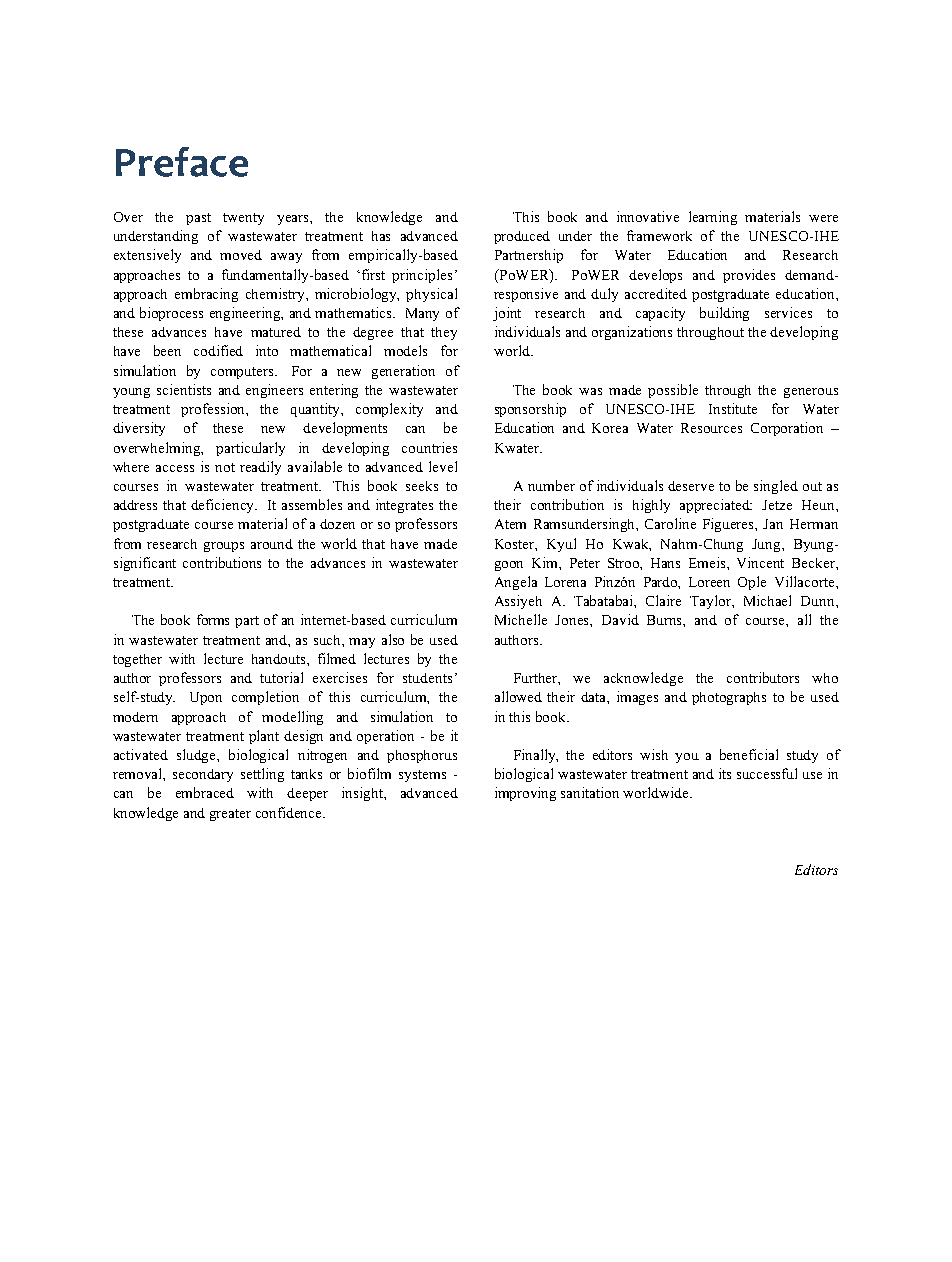  I want to click on singled, so click(776, 487).
